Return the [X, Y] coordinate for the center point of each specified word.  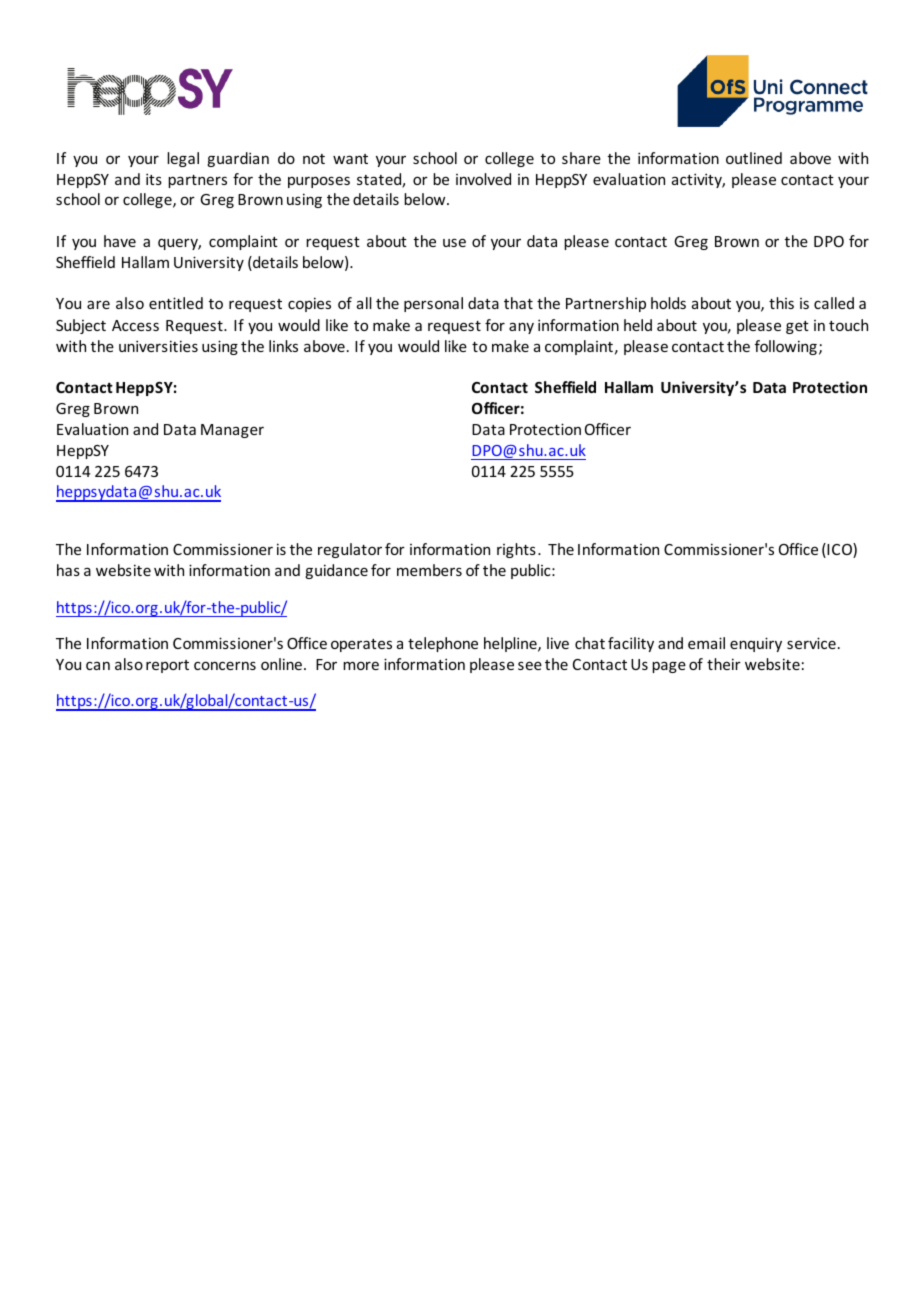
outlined [754, 158]
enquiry [756, 644]
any [521, 328]
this [781, 303]
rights [516, 550]
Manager [232, 431]
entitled [176, 303]
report [167, 666]
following [786, 347]
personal [433, 304]
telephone [443, 644]
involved [483, 179]
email [706, 643]
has [68, 570]
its [154, 179]
